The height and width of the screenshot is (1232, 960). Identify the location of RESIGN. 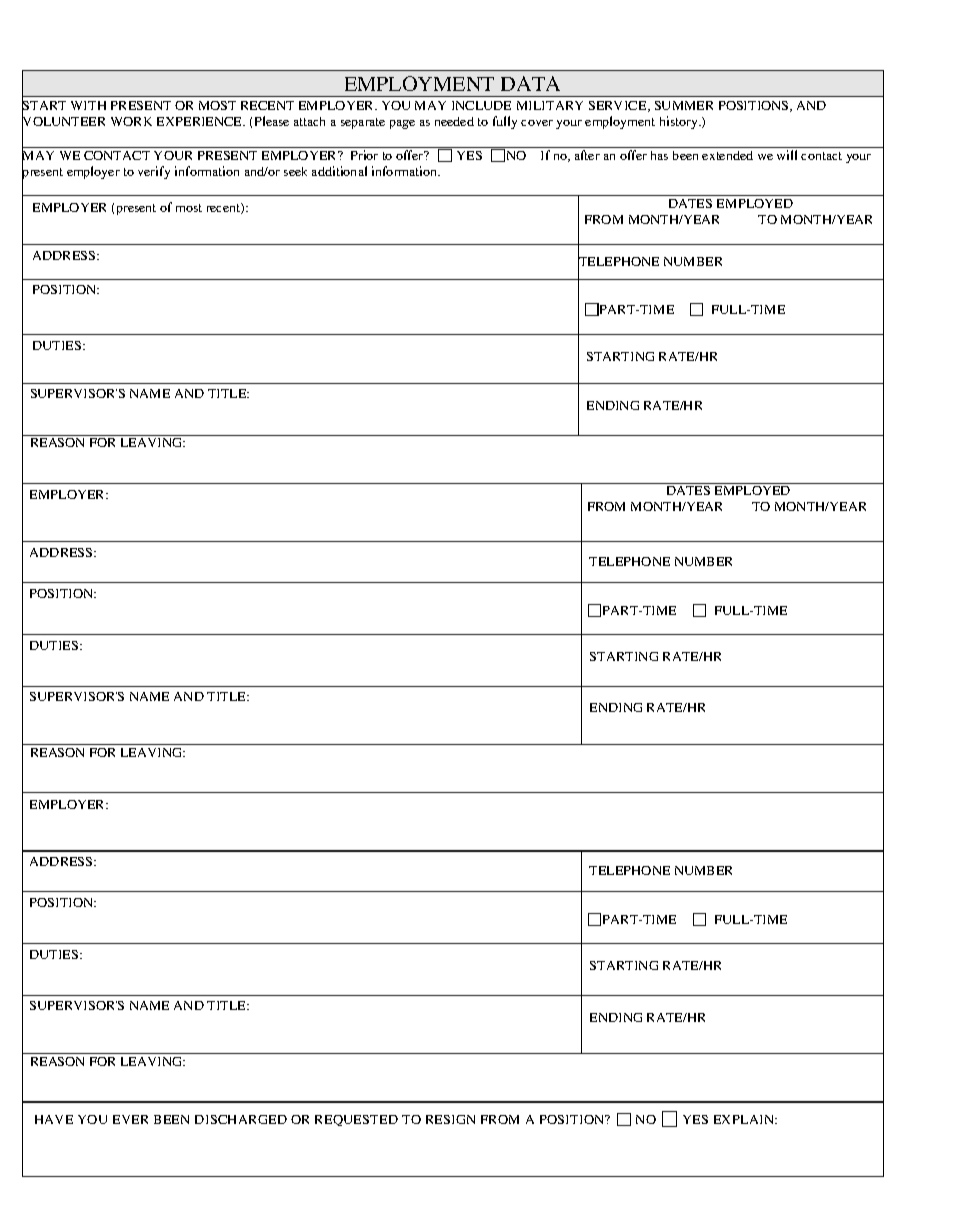
(450, 1119).
